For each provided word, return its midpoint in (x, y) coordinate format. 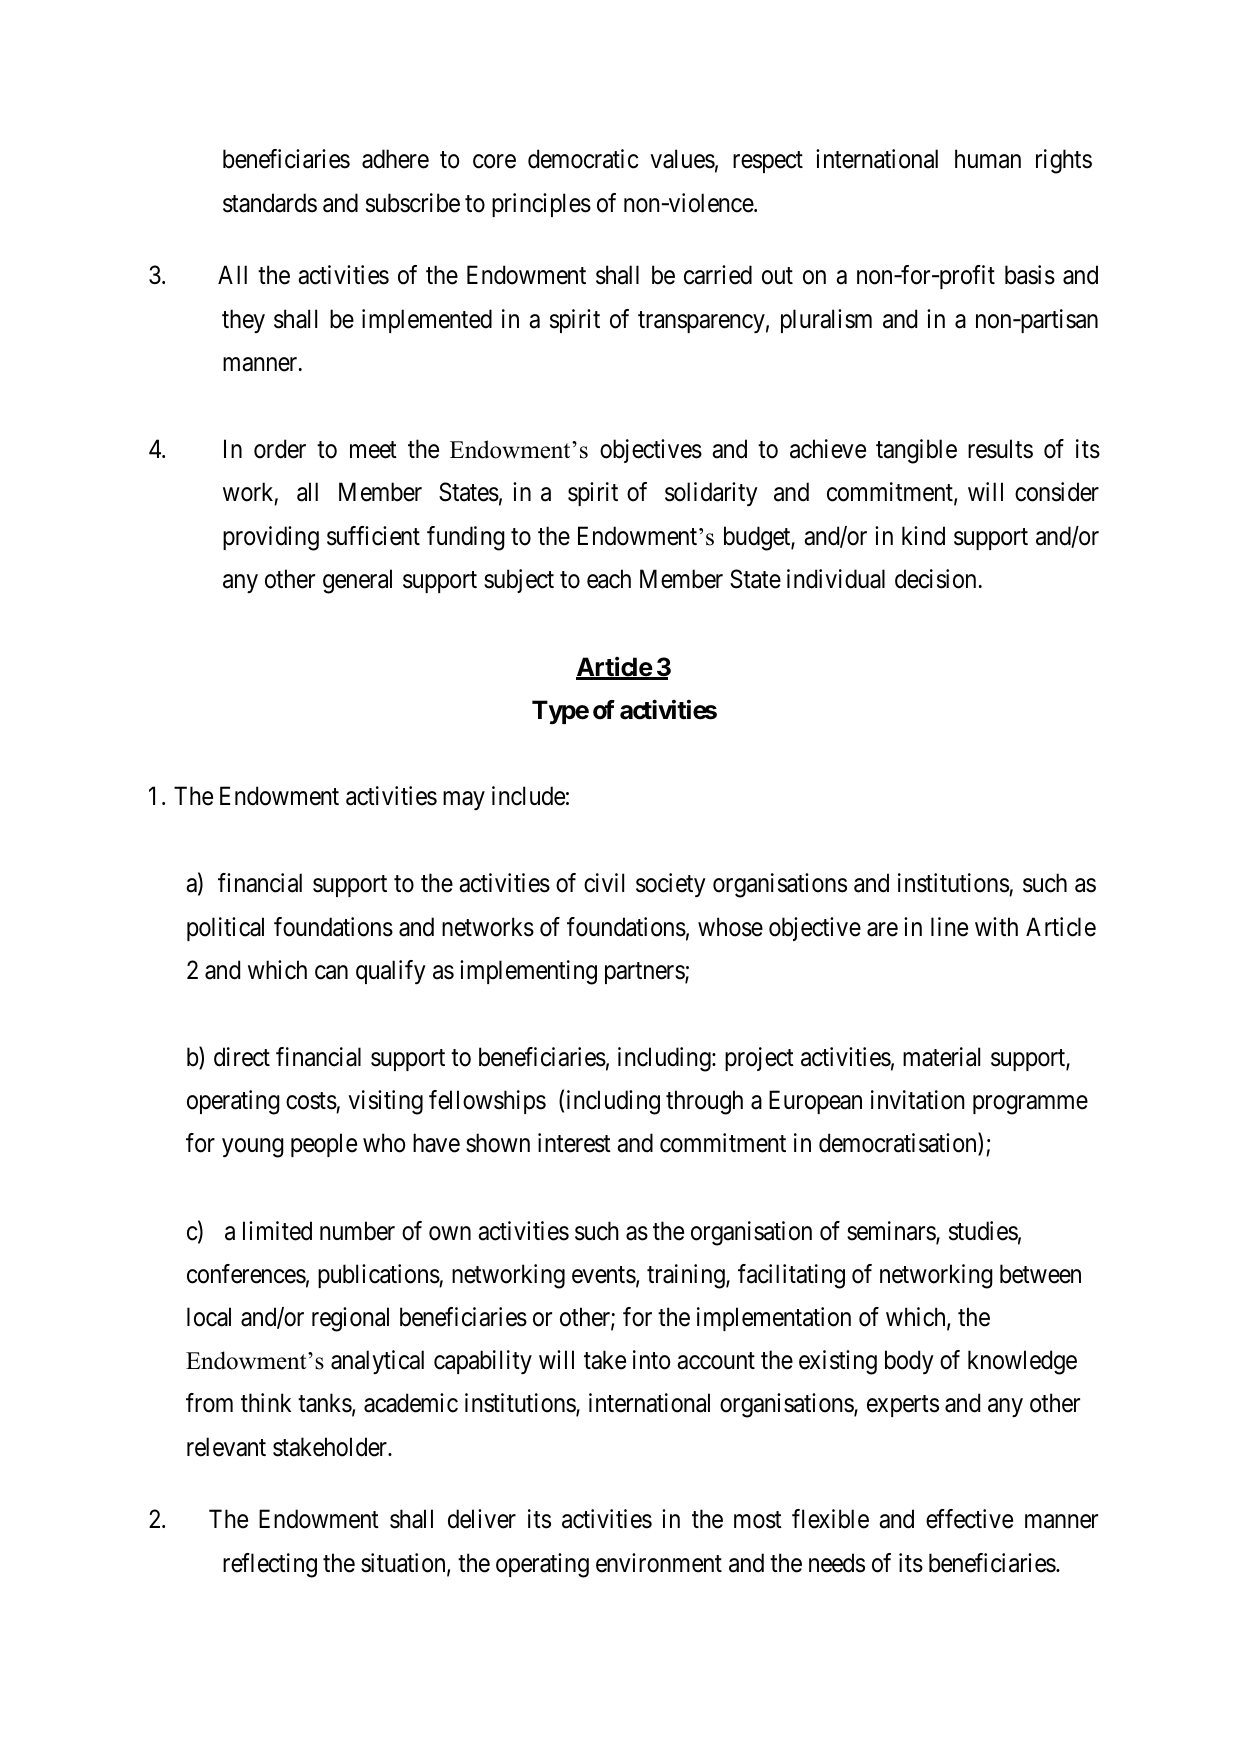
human (988, 159)
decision (935, 579)
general (357, 581)
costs (311, 1101)
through (704, 1102)
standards (270, 203)
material (941, 1057)
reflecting (270, 1565)
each (609, 579)
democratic (583, 159)
